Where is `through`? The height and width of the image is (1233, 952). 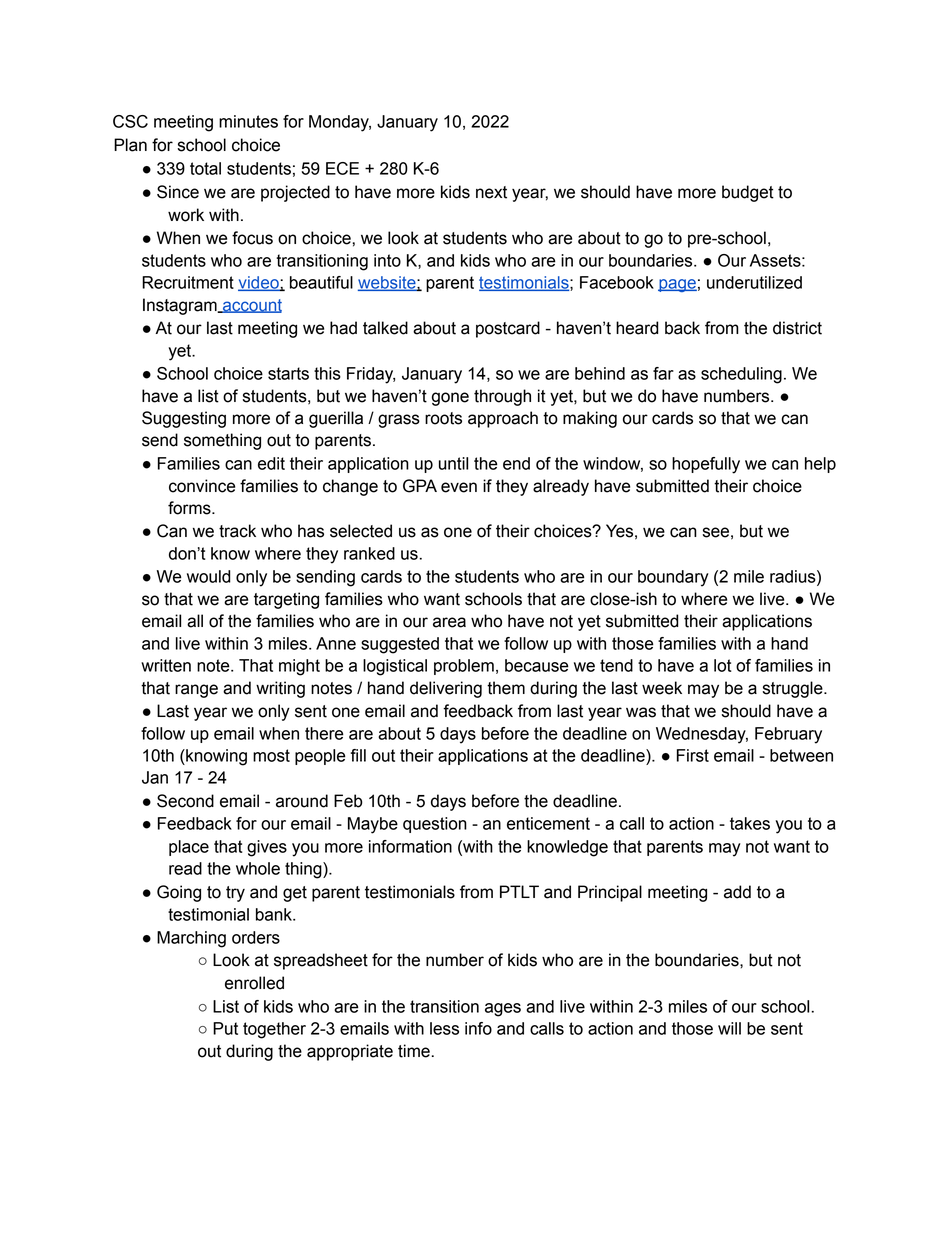
through is located at coordinates (502, 397).
